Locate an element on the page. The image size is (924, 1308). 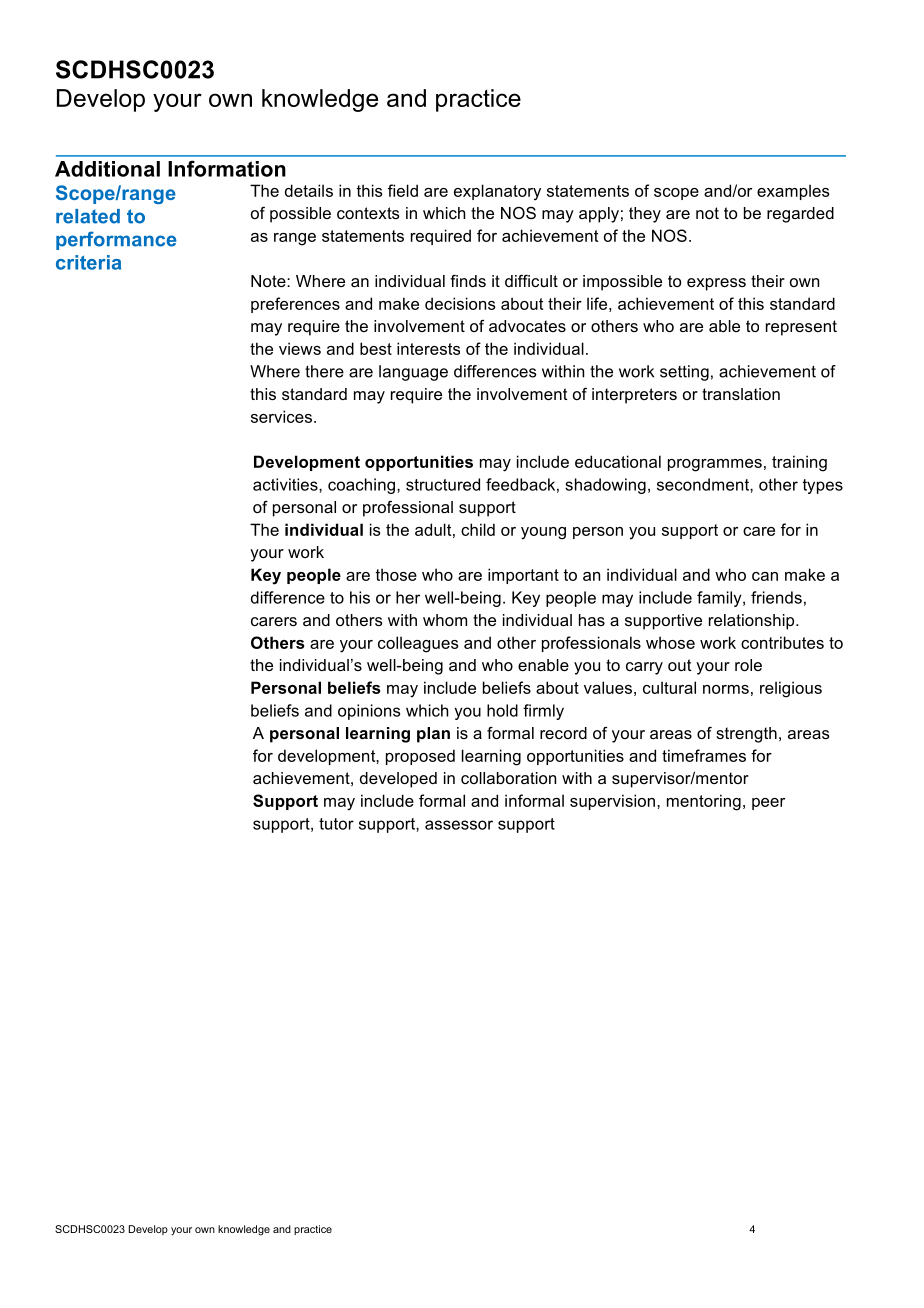
tutor is located at coordinates (336, 824).
